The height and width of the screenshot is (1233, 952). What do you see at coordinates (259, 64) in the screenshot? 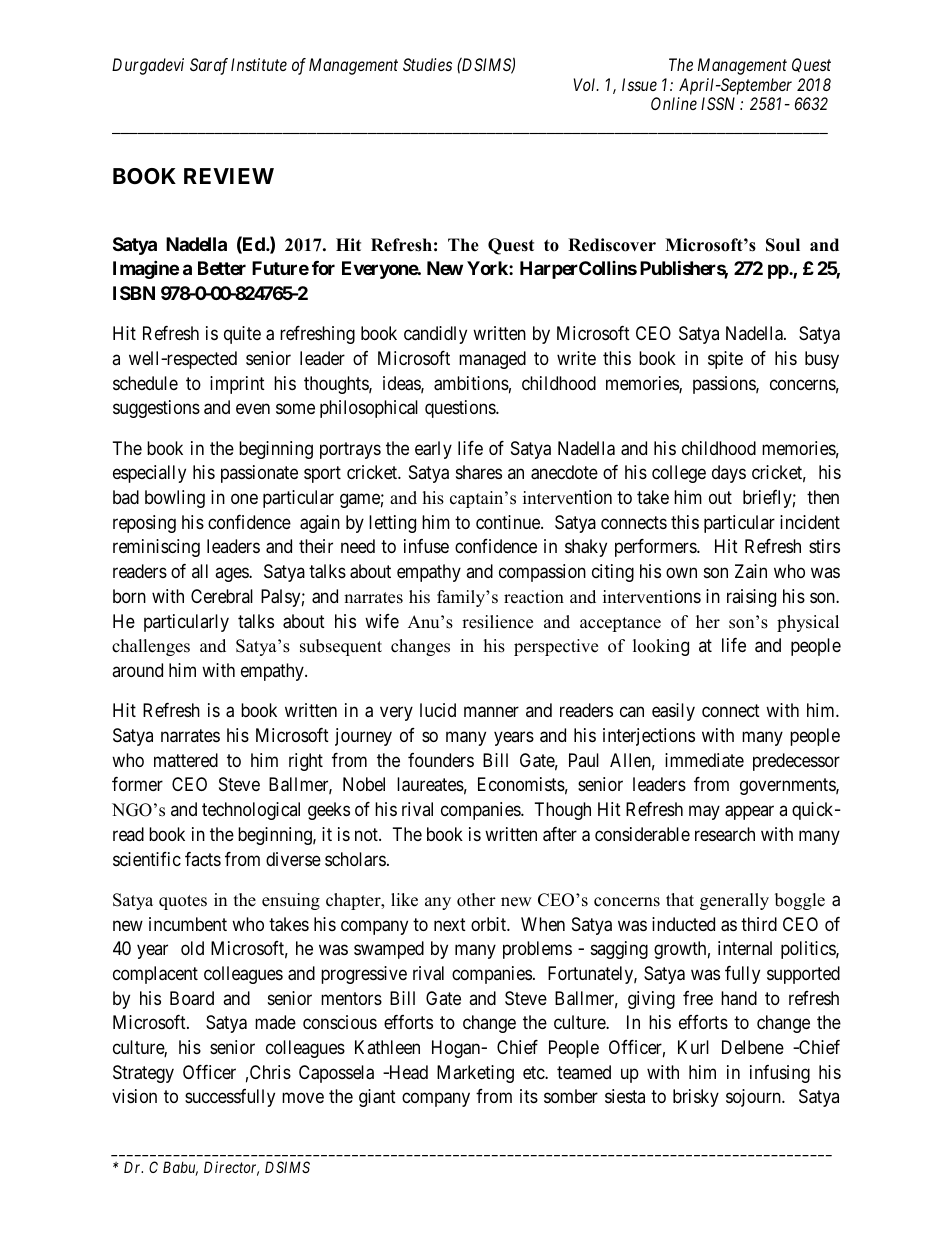
I see `Institute` at bounding box center [259, 64].
